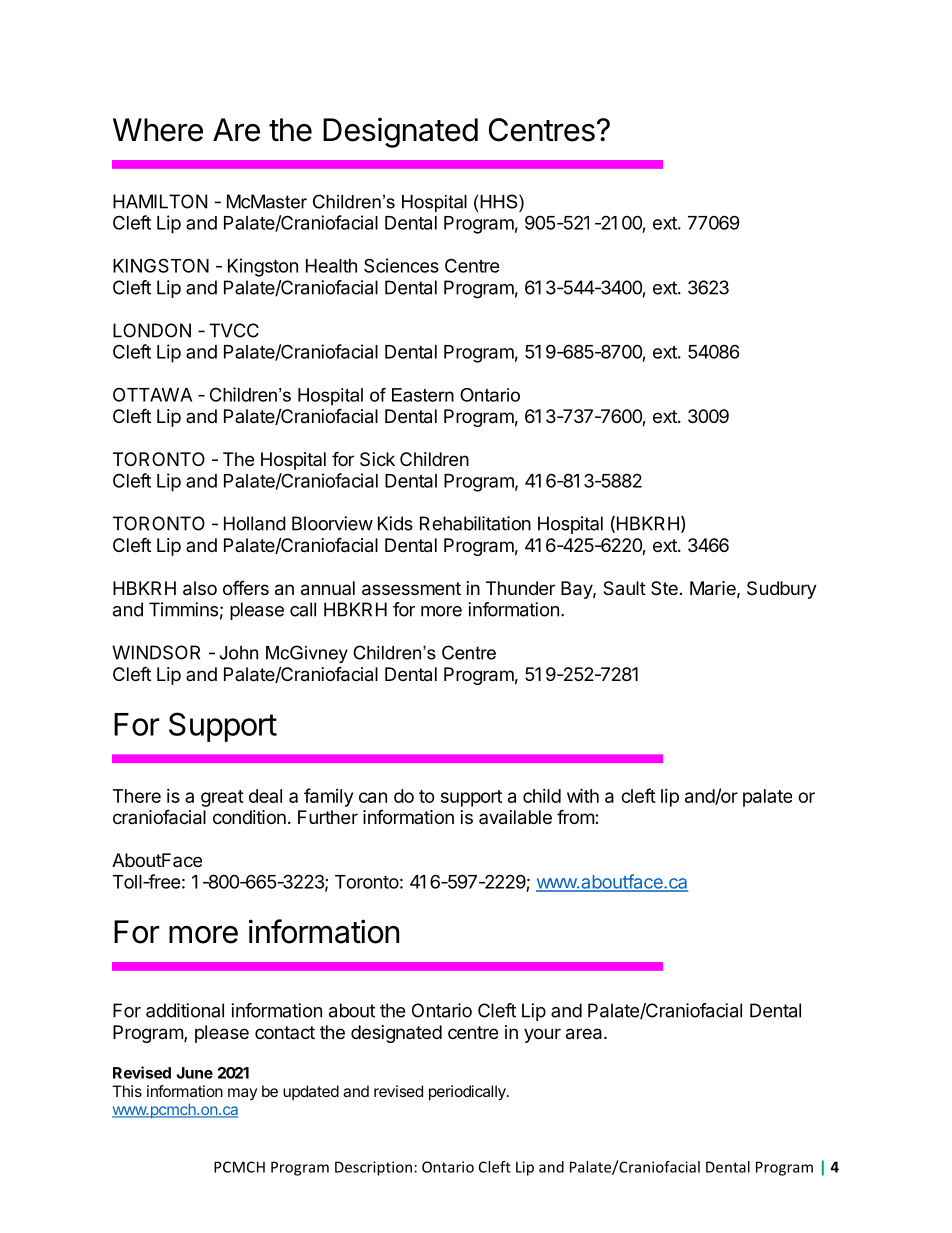  Describe the element at coordinates (158, 130) in the screenshot. I see `Where` at that location.
